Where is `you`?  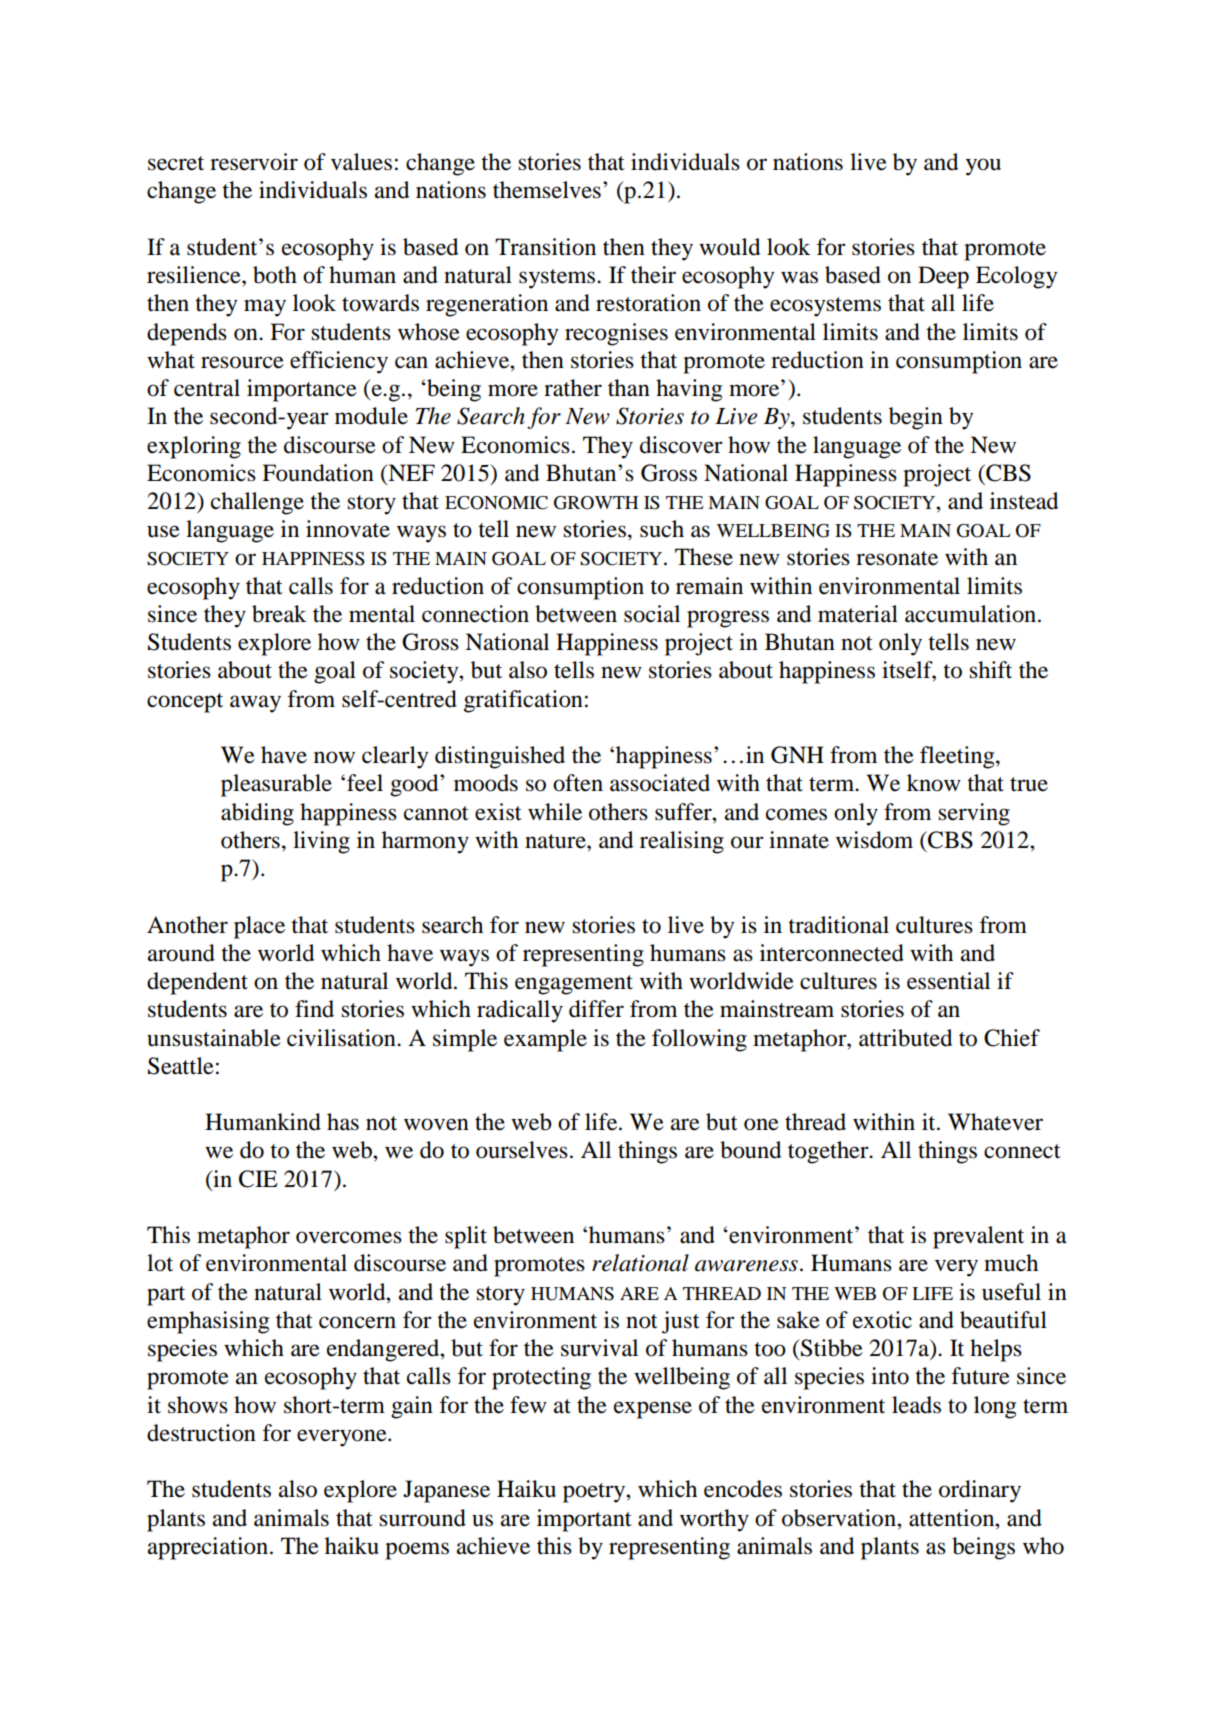 you is located at coordinates (983, 167).
